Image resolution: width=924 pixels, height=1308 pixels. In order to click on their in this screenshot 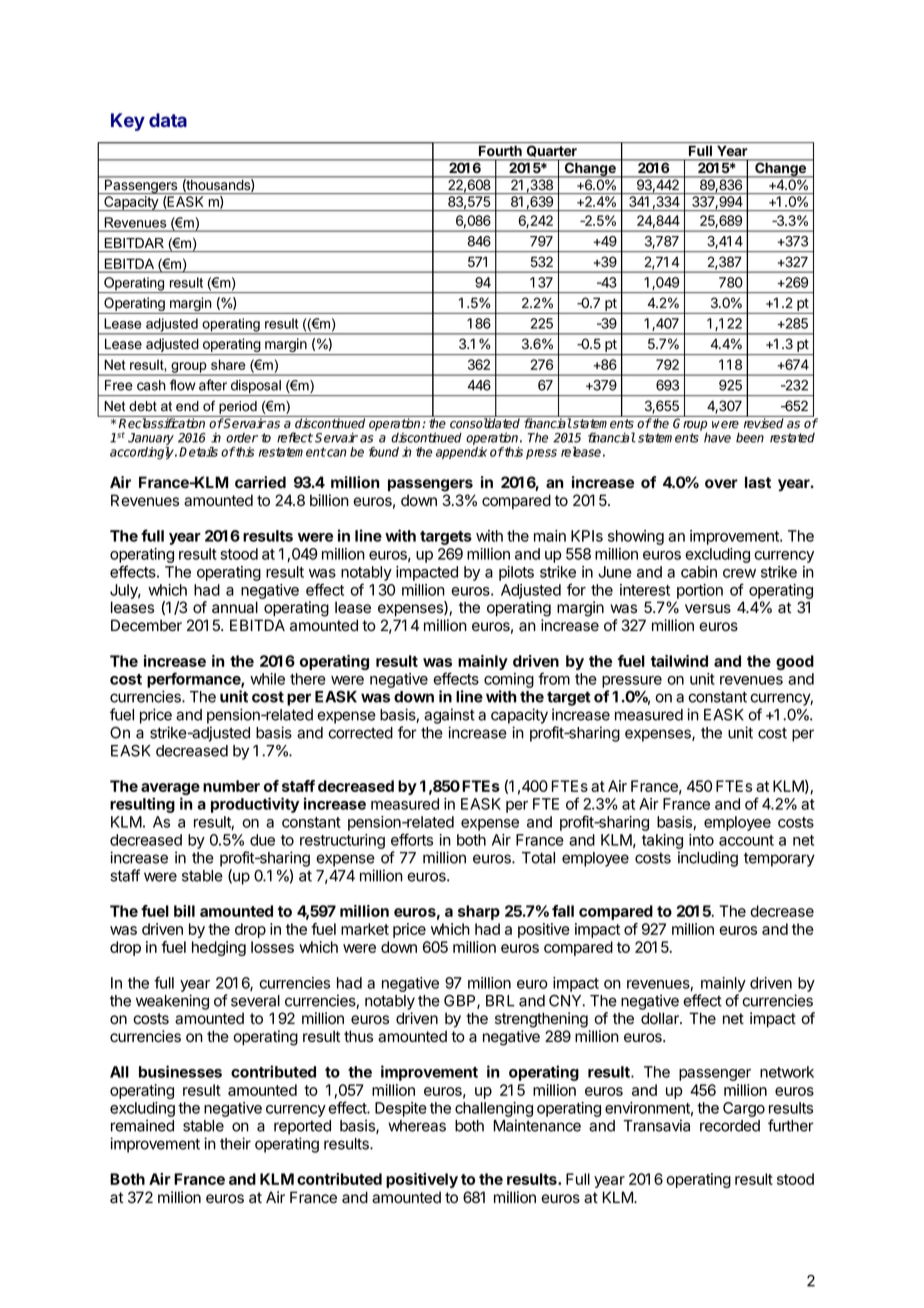, I will do `click(235, 1143)`.
